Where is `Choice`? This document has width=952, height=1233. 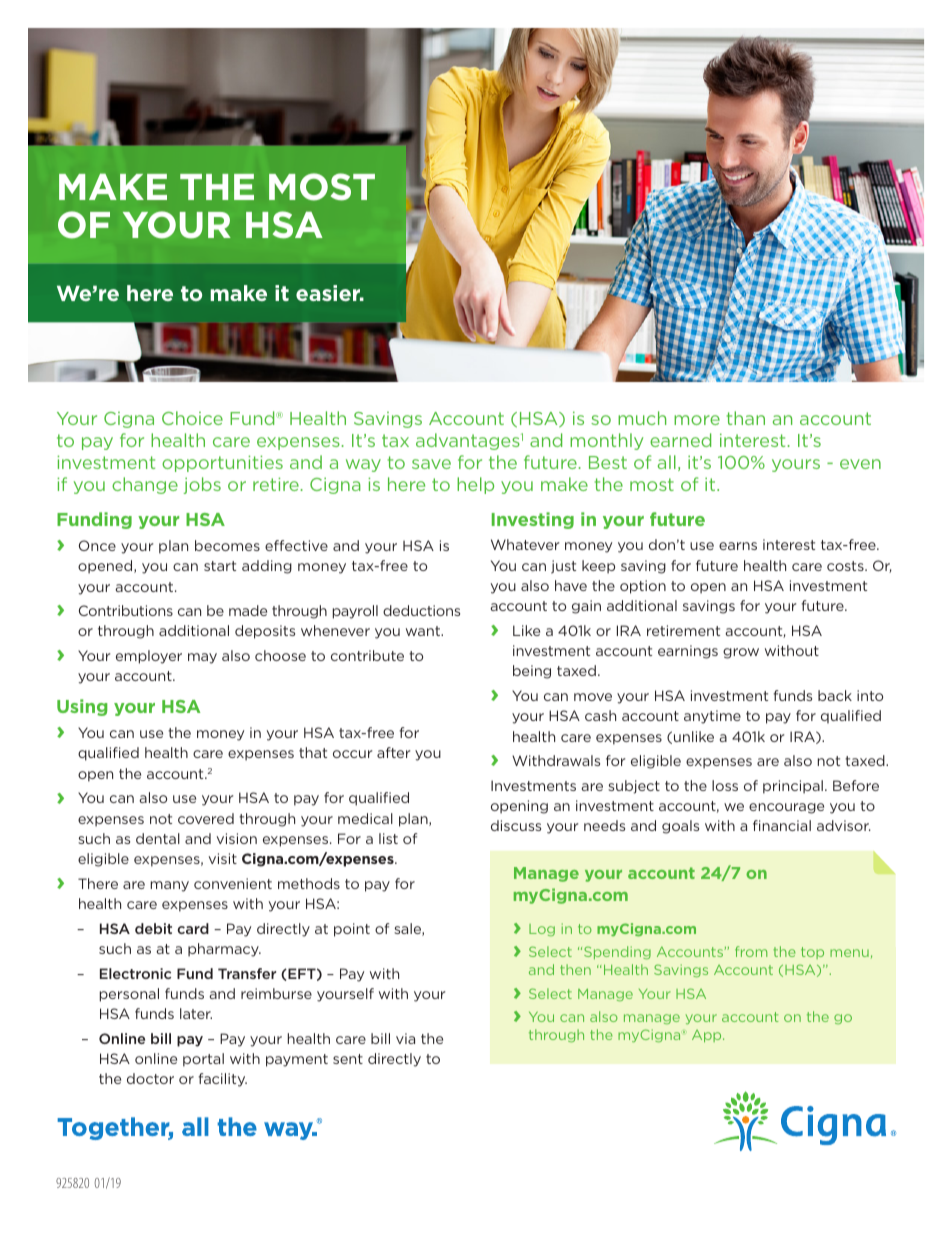
Choice is located at coordinates (192, 418).
